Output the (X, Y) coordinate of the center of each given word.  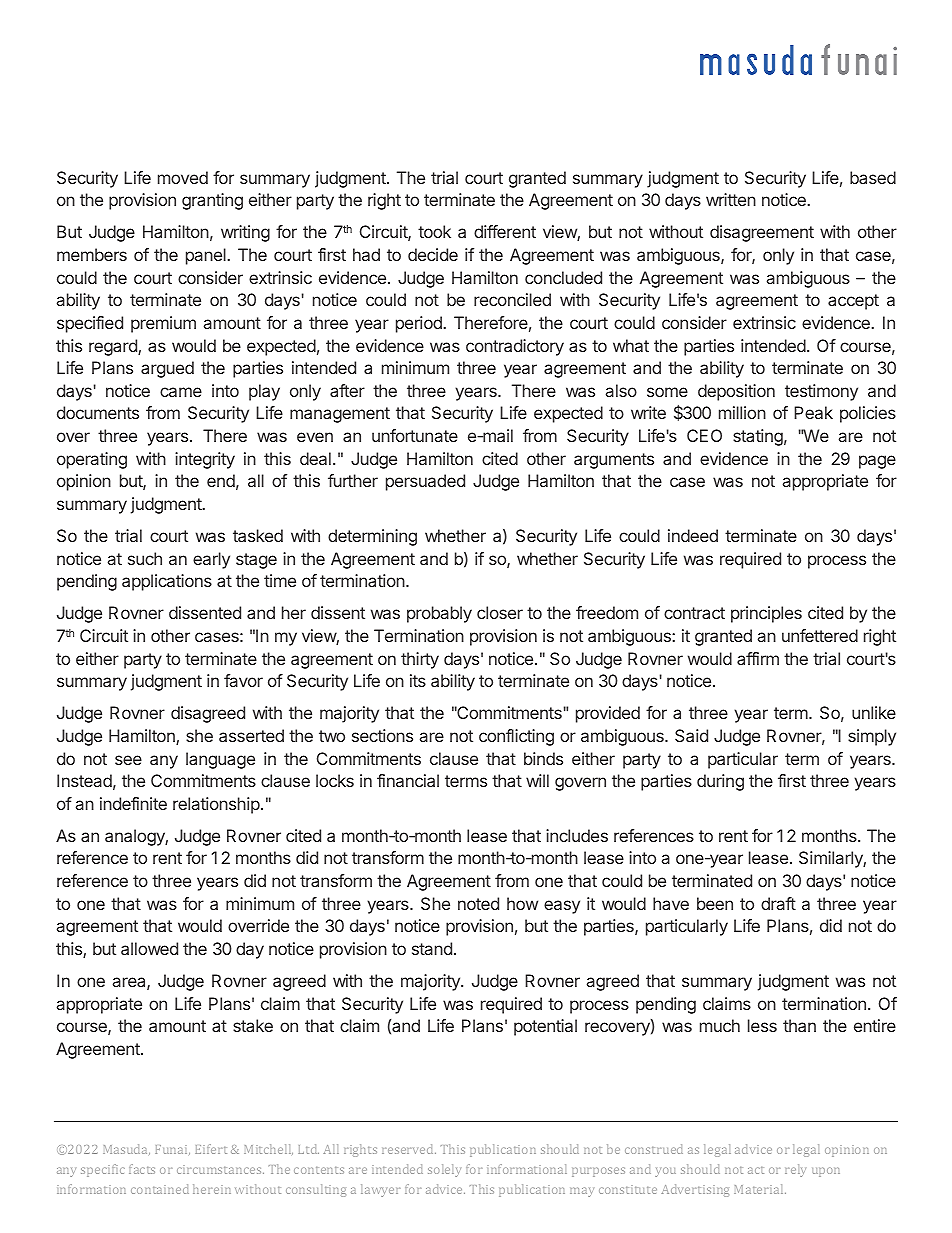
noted (478, 903)
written (731, 199)
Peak (813, 412)
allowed (149, 948)
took (434, 231)
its (418, 680)
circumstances (220, 1170)
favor (243, 680)
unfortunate (415, 435)
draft (778, 903)
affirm (758, 658)
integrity (205, 460)
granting (212, 201)
